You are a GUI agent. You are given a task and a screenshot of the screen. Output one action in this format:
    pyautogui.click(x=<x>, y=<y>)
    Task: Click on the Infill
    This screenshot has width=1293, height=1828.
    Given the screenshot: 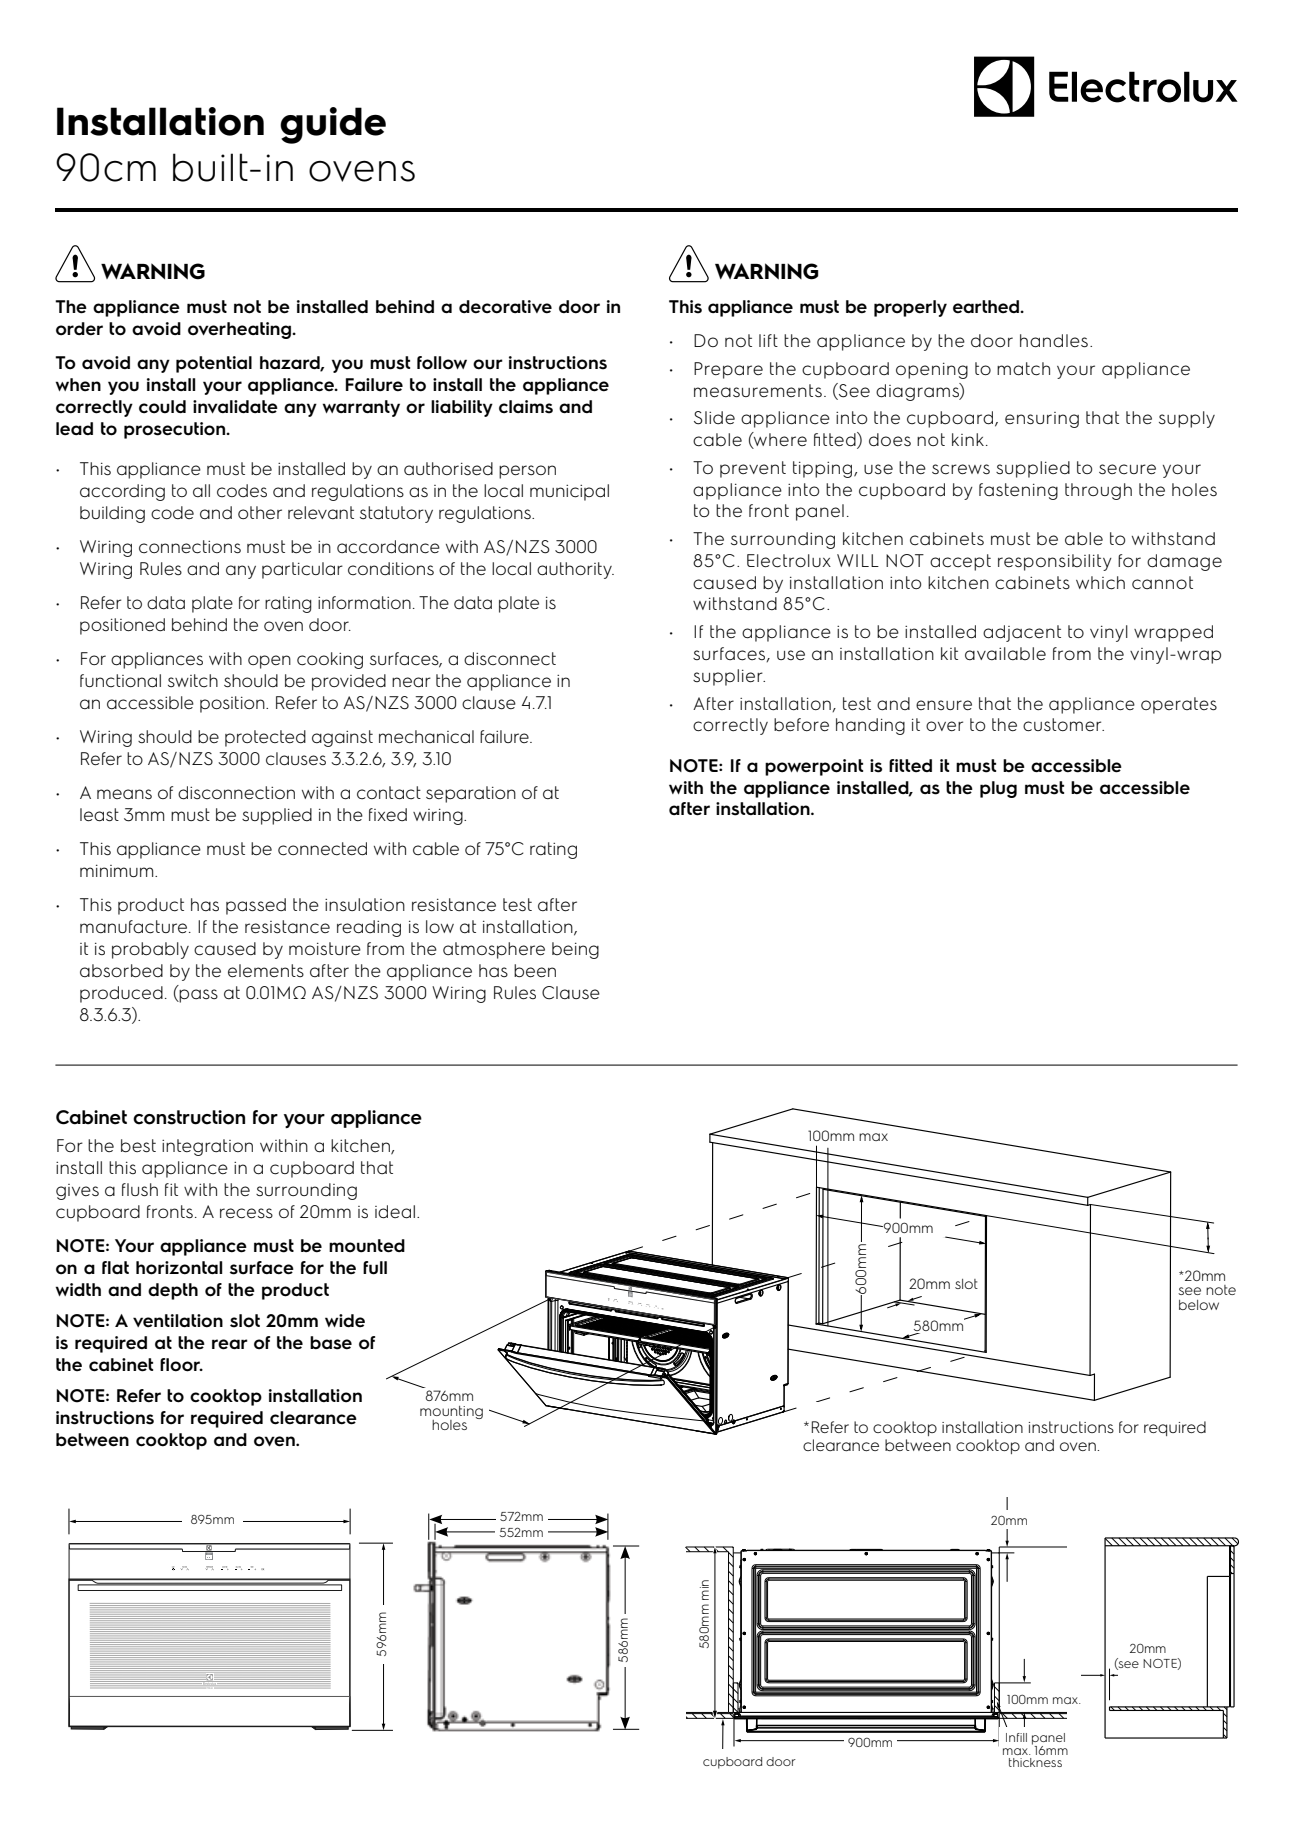 What is the action you would take?
    pyautogui.click(x=1016, y=1737)
